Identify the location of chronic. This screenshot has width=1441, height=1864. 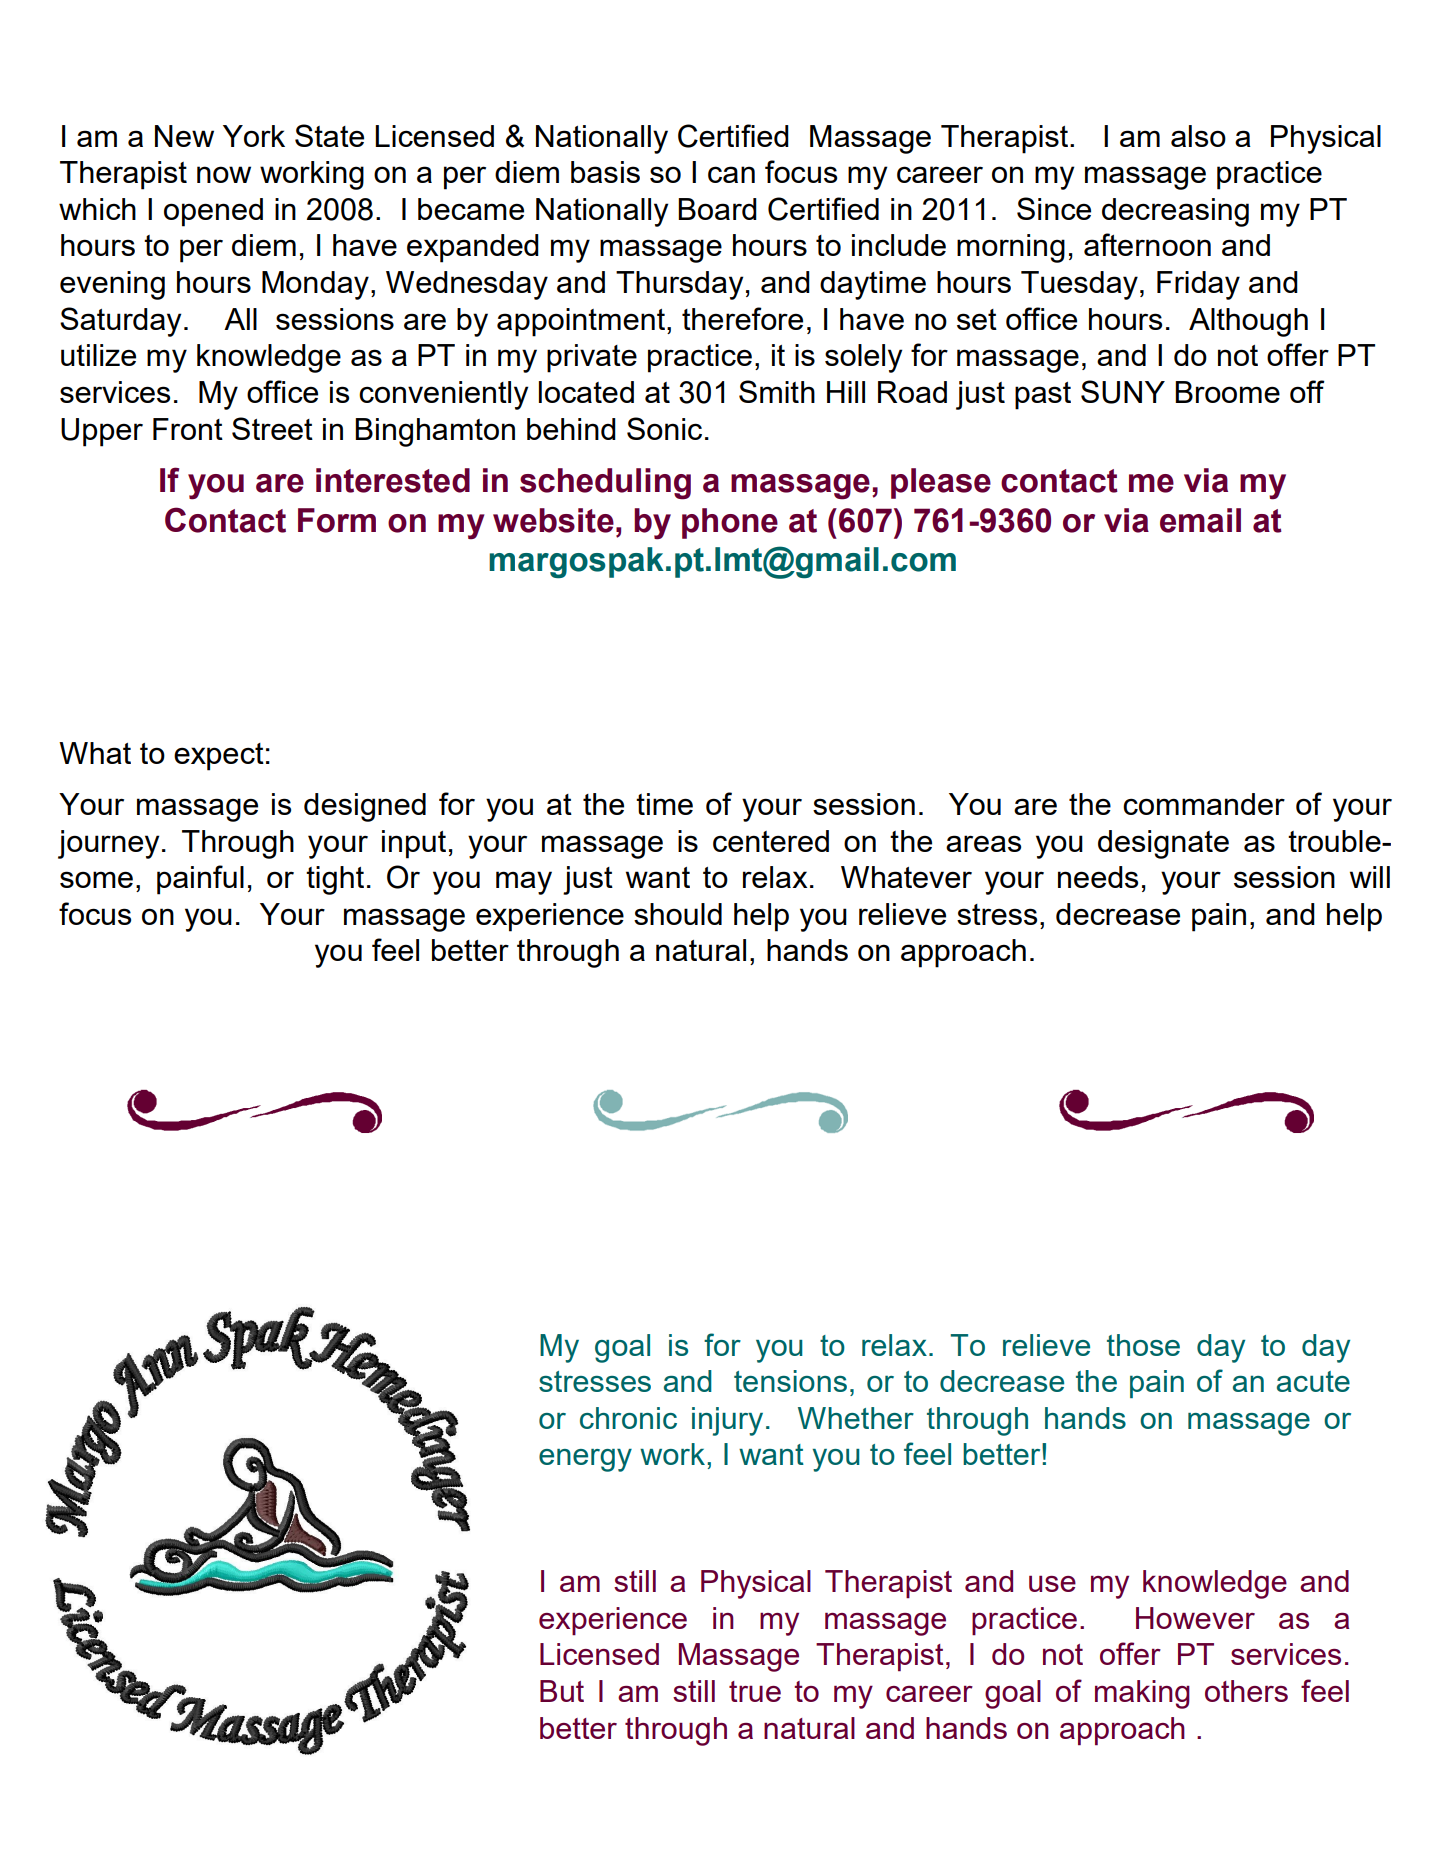
(628, 1418).
